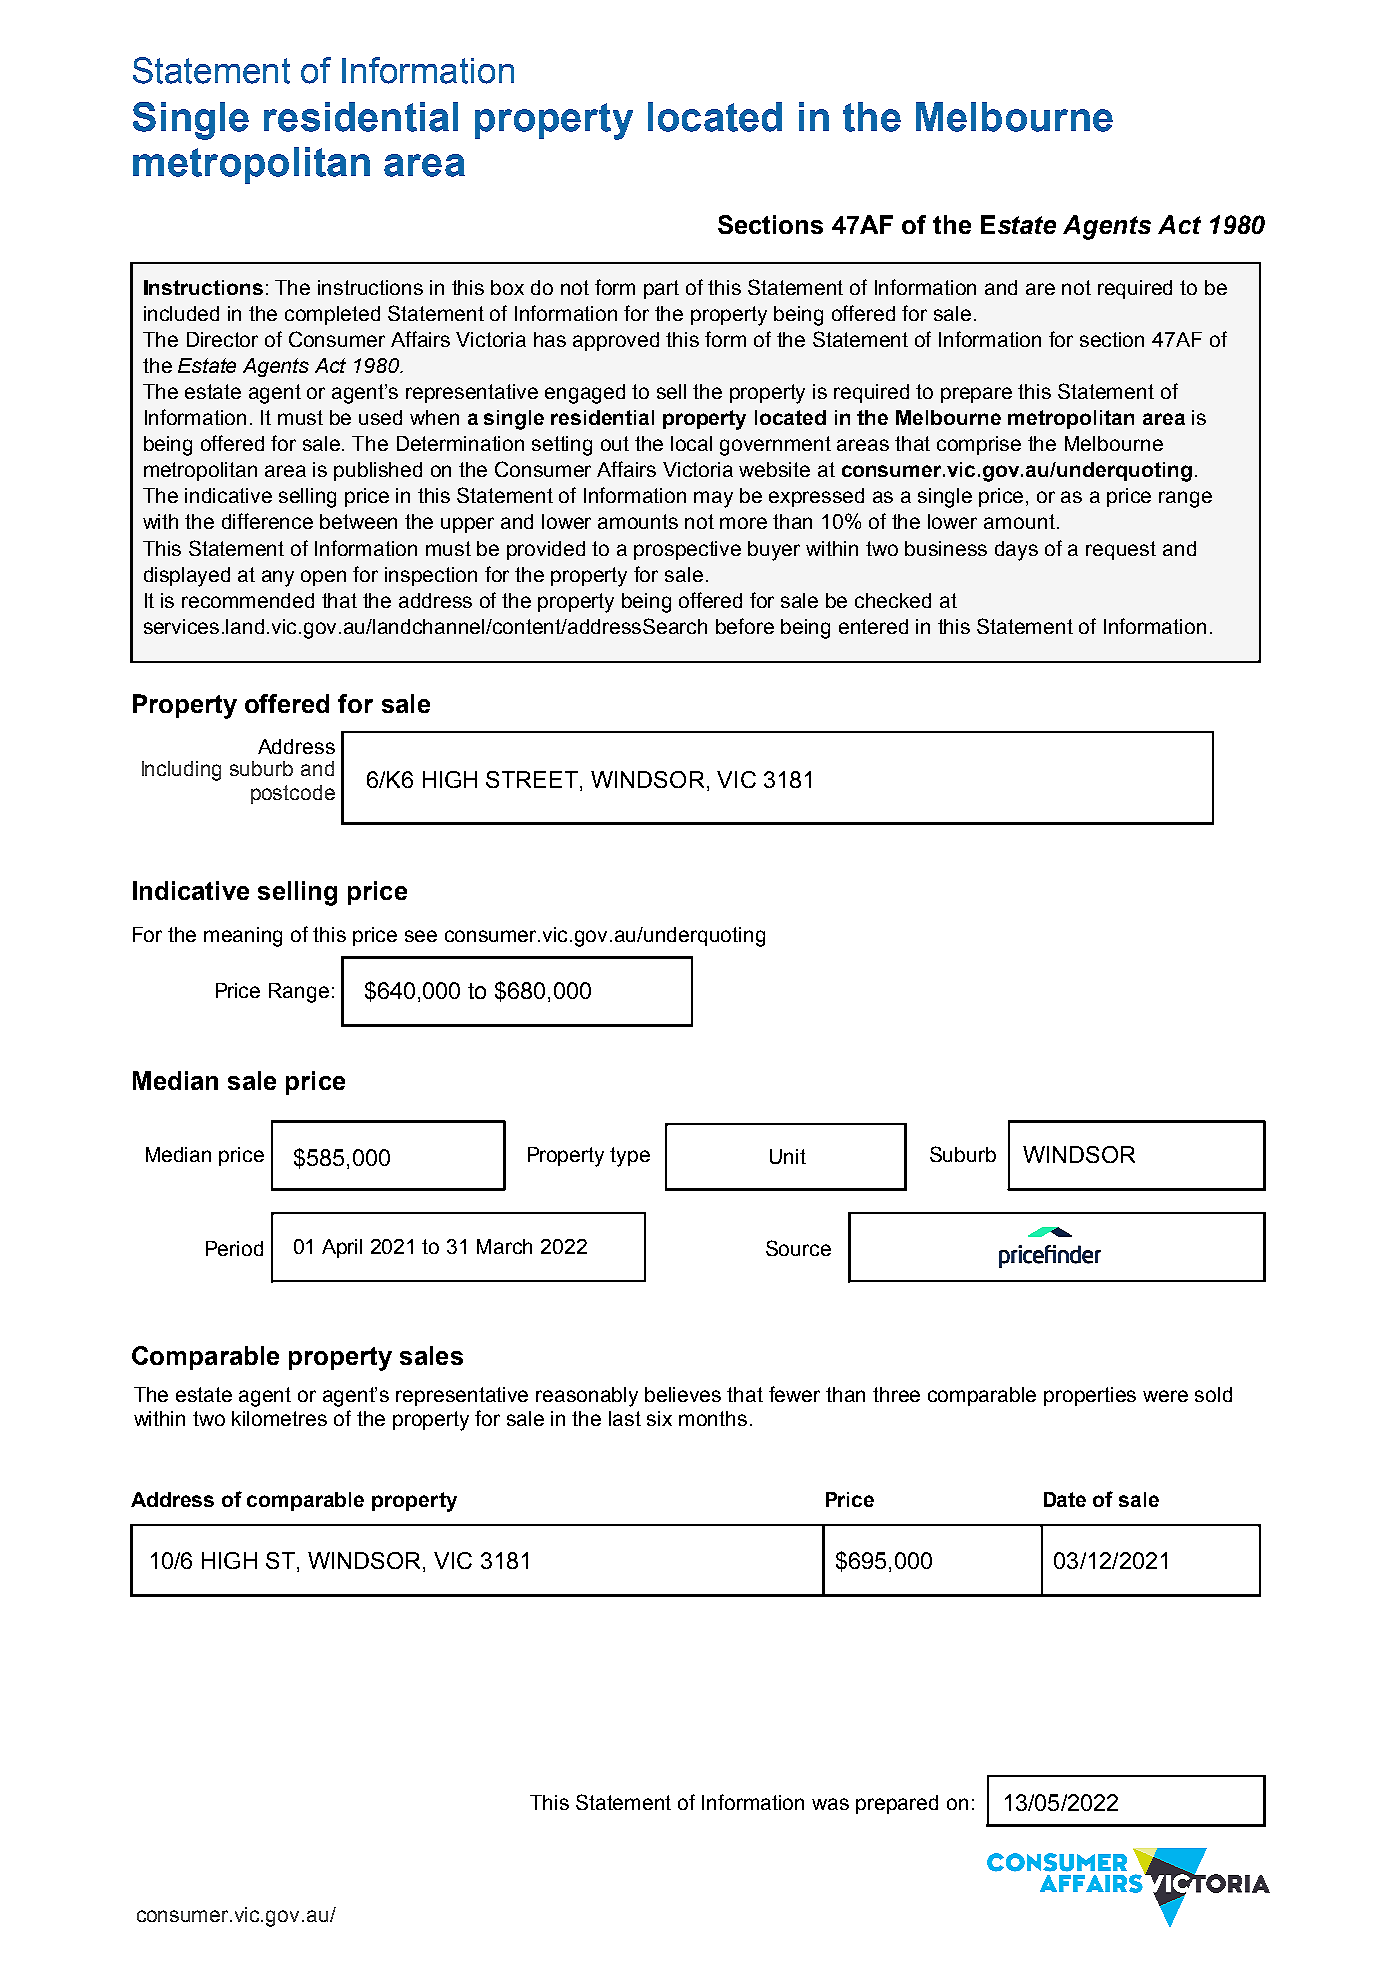  Describe the element at coordinates (788, 1156) in the screenshot. I see `Unit` at that location.
